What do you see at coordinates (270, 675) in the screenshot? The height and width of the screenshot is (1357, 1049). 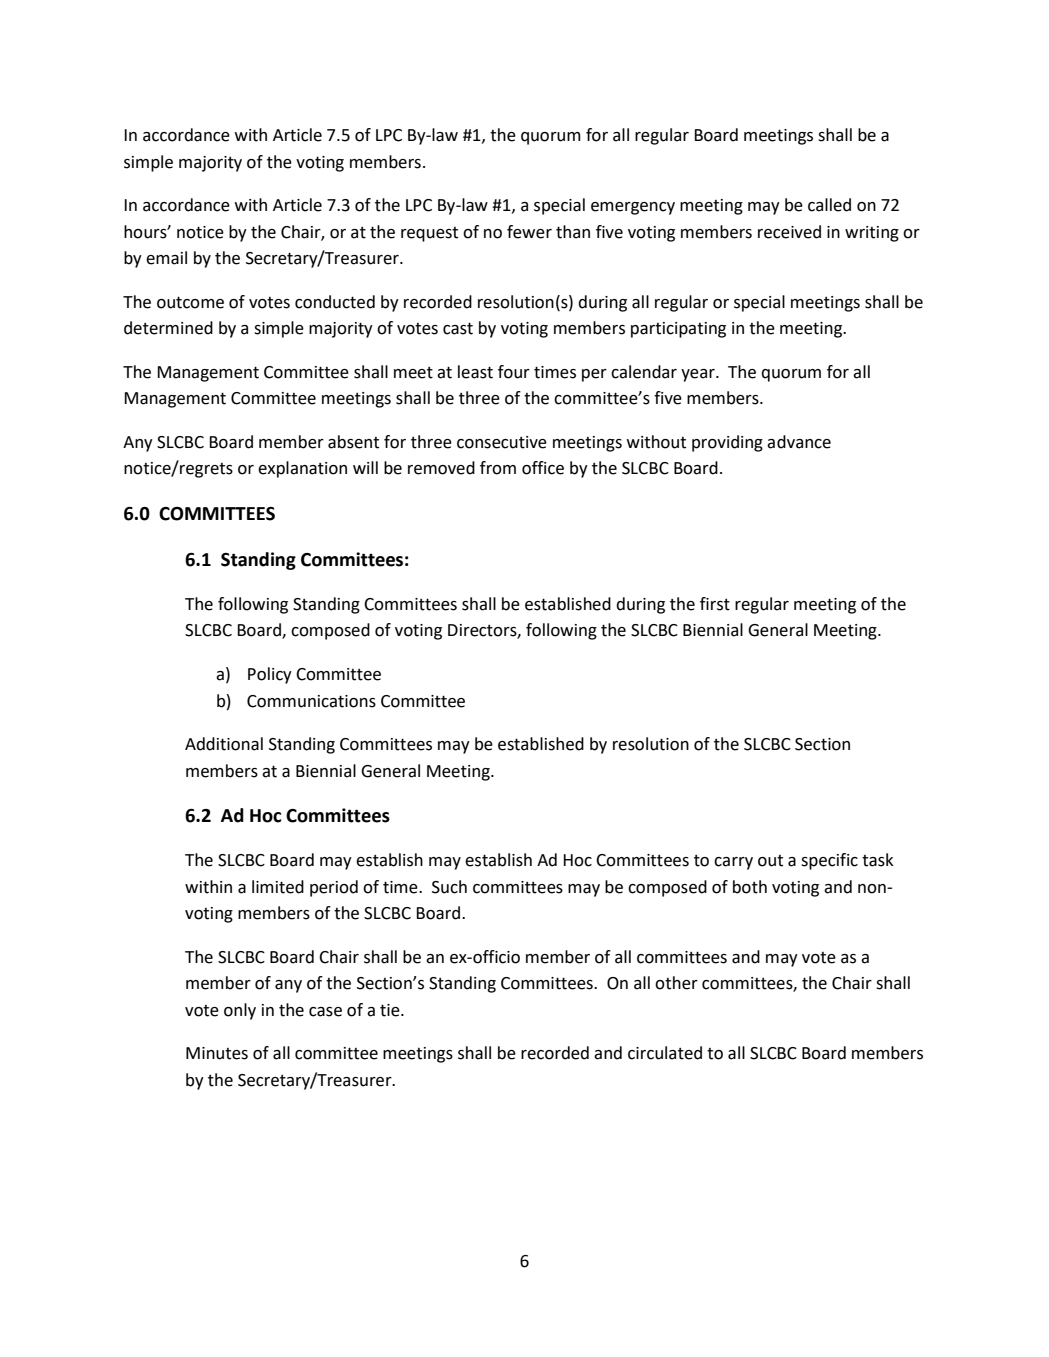 I see `Policy` at bounding box center [270, 675].
